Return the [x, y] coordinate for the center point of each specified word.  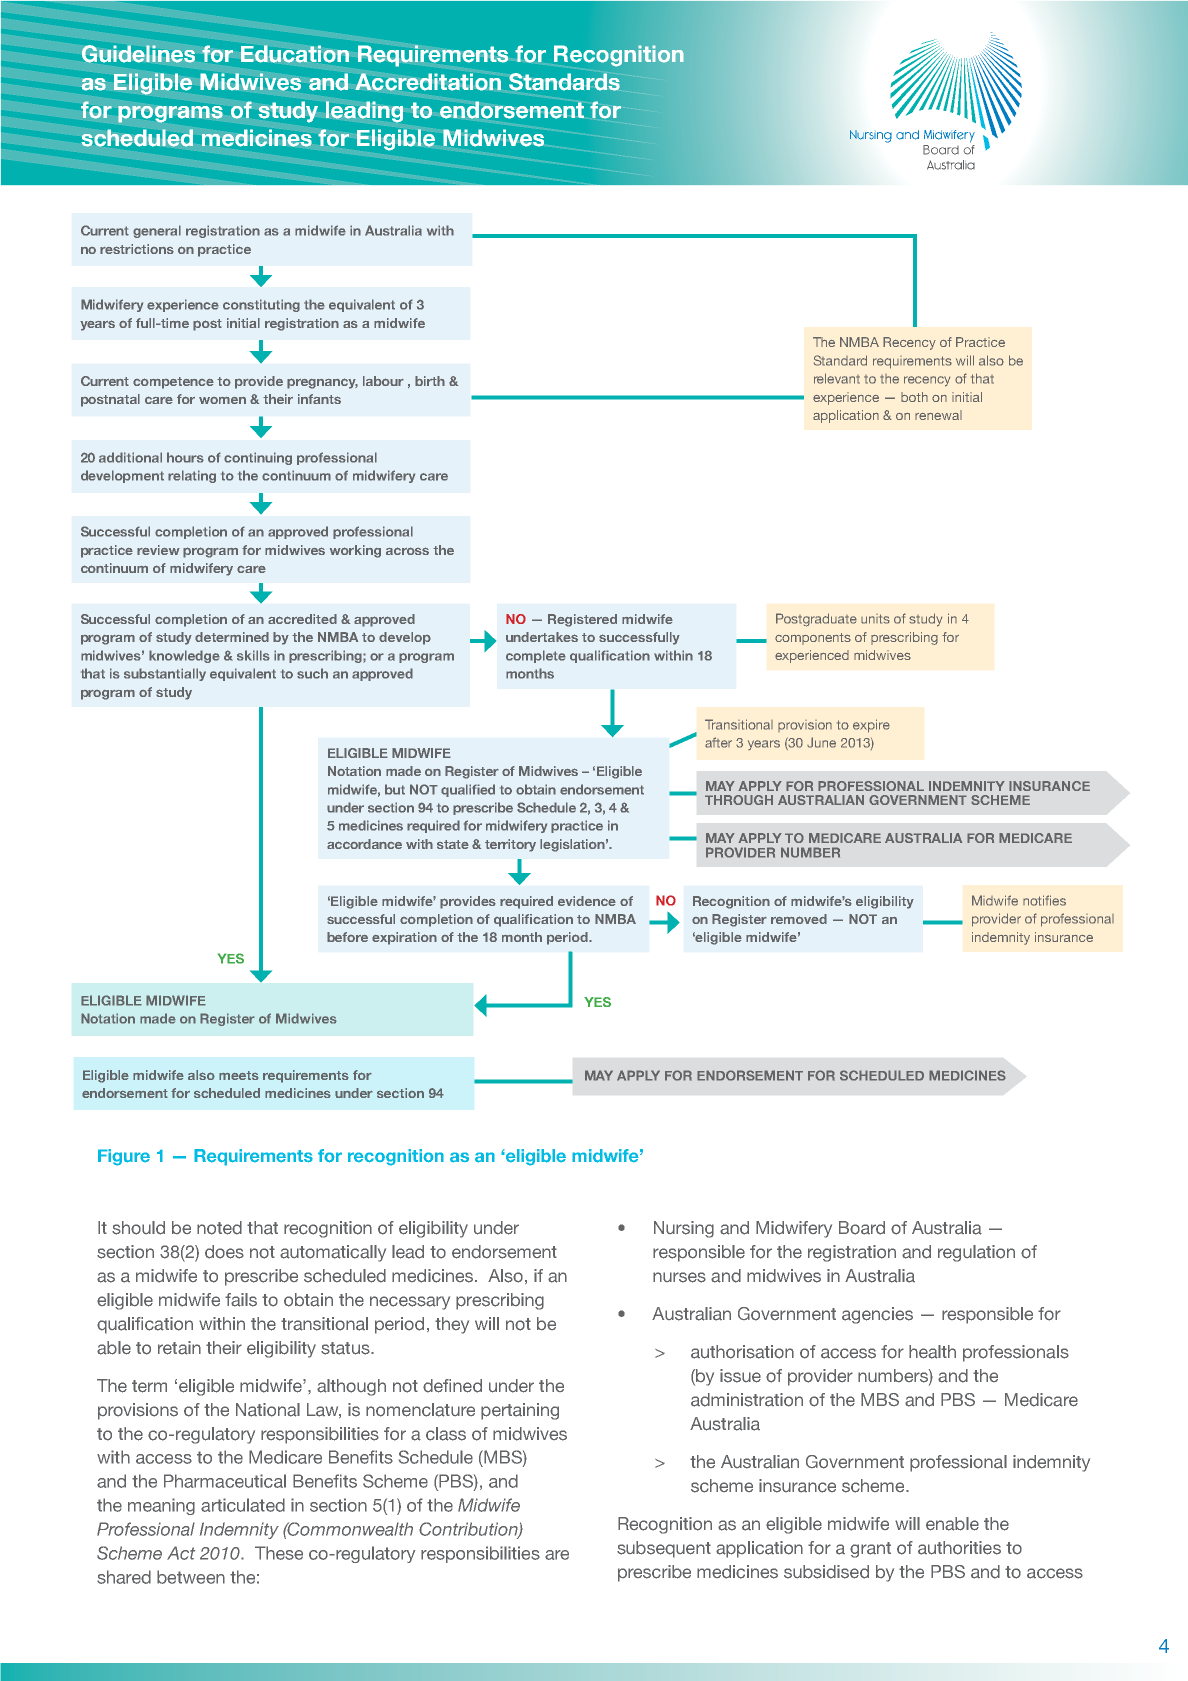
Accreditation [428, 82]
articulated [243, 1505]
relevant [837, 378]
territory [510, 845]
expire [871, 726]
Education [295, 54]
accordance [364, 844]
